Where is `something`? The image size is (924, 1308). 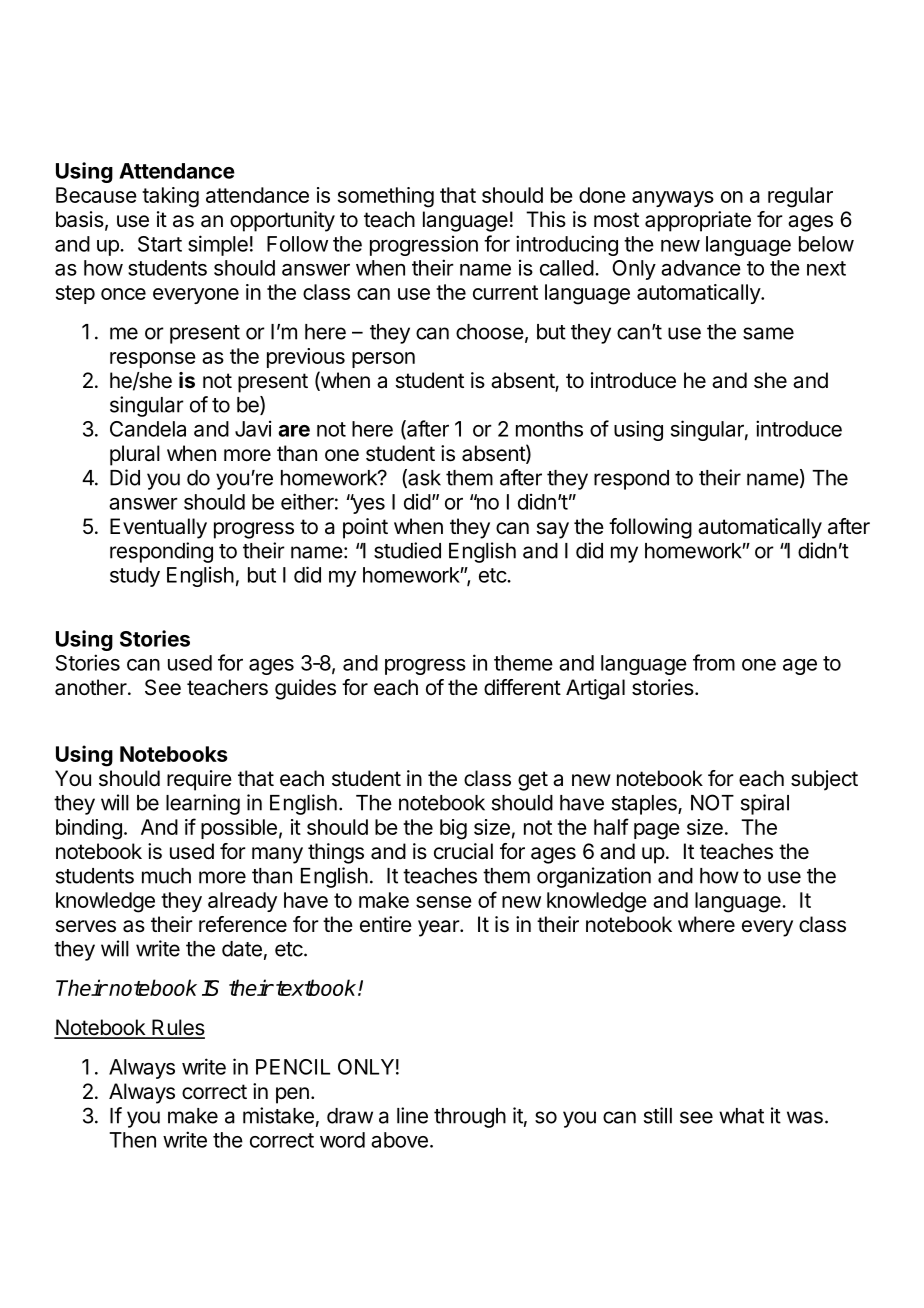 something is located at coordinates (386, 197).
